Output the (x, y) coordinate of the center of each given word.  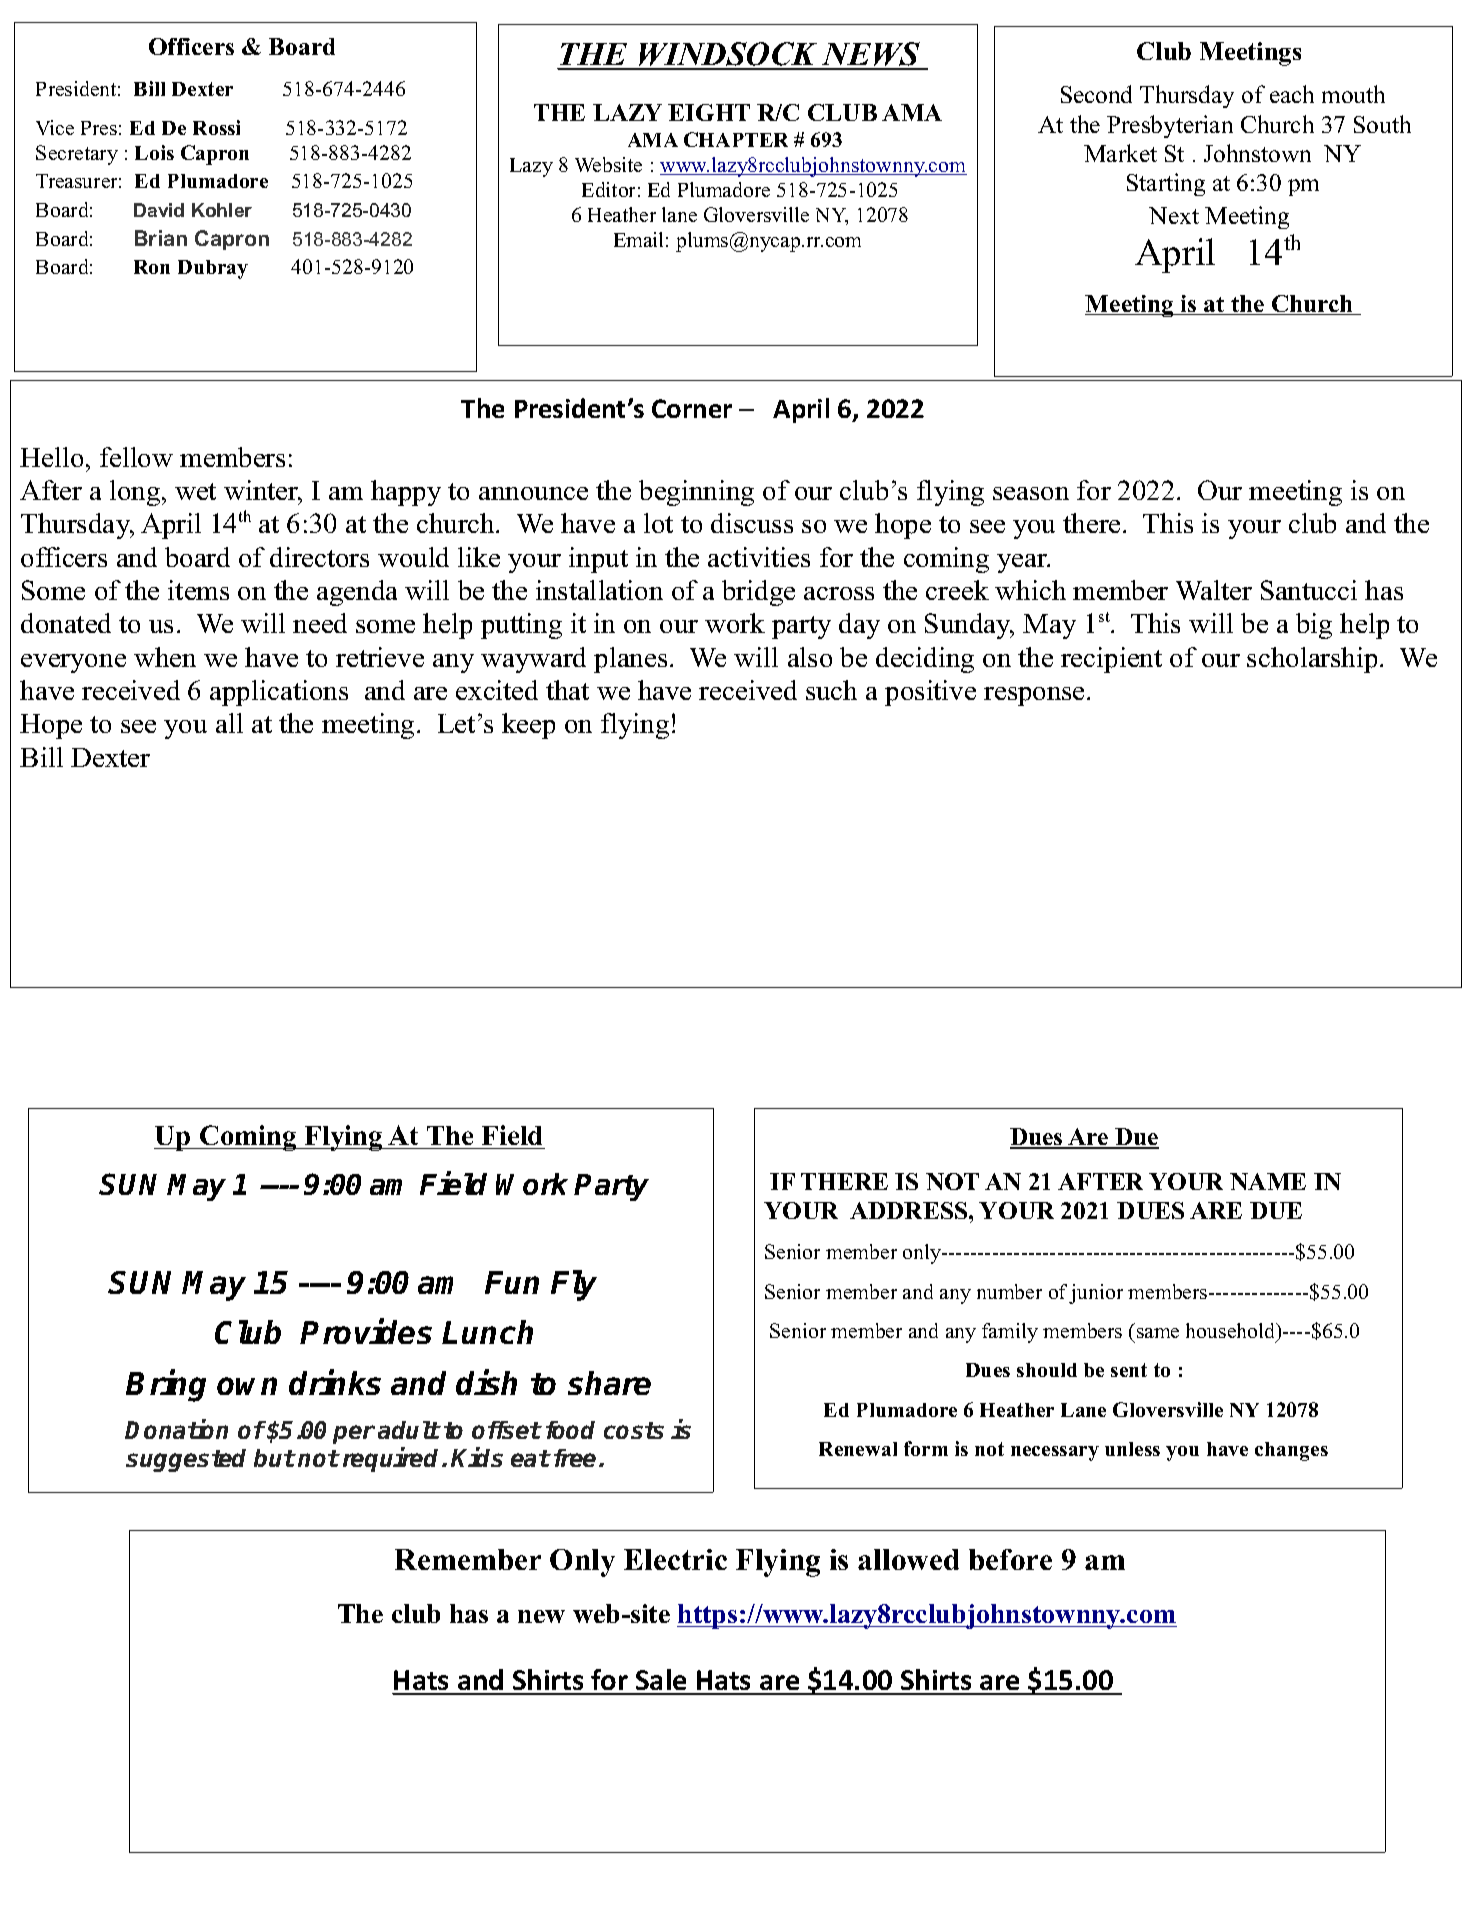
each (1292, 94)
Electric (675, 1559)
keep (528, 726)
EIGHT (709, 112)
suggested (186, 1460)
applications (279, 693)
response (1034, 696)
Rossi (216, 127)
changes (1291, 1451)
